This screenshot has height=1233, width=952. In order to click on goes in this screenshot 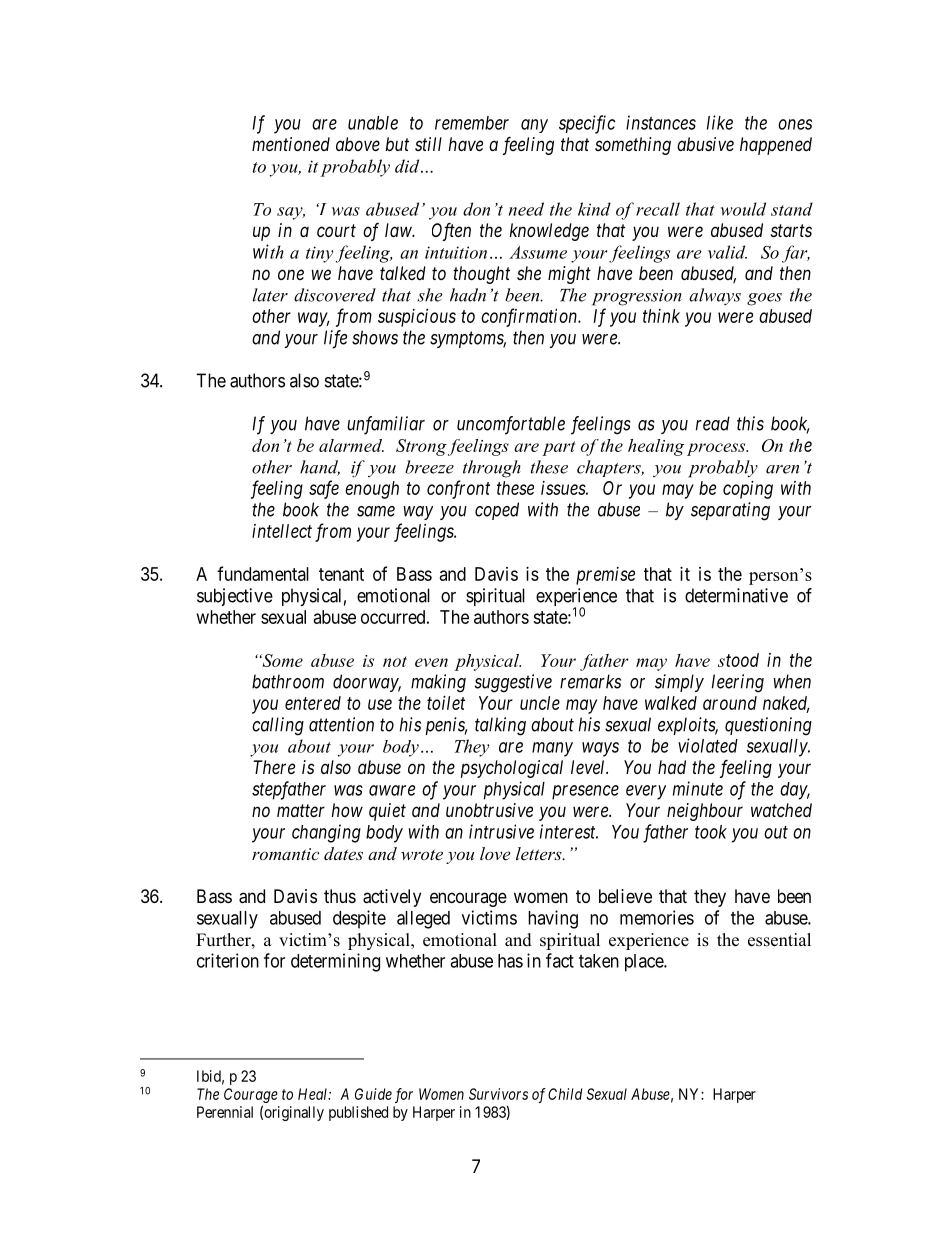, I will do `click(764, 299)`.
